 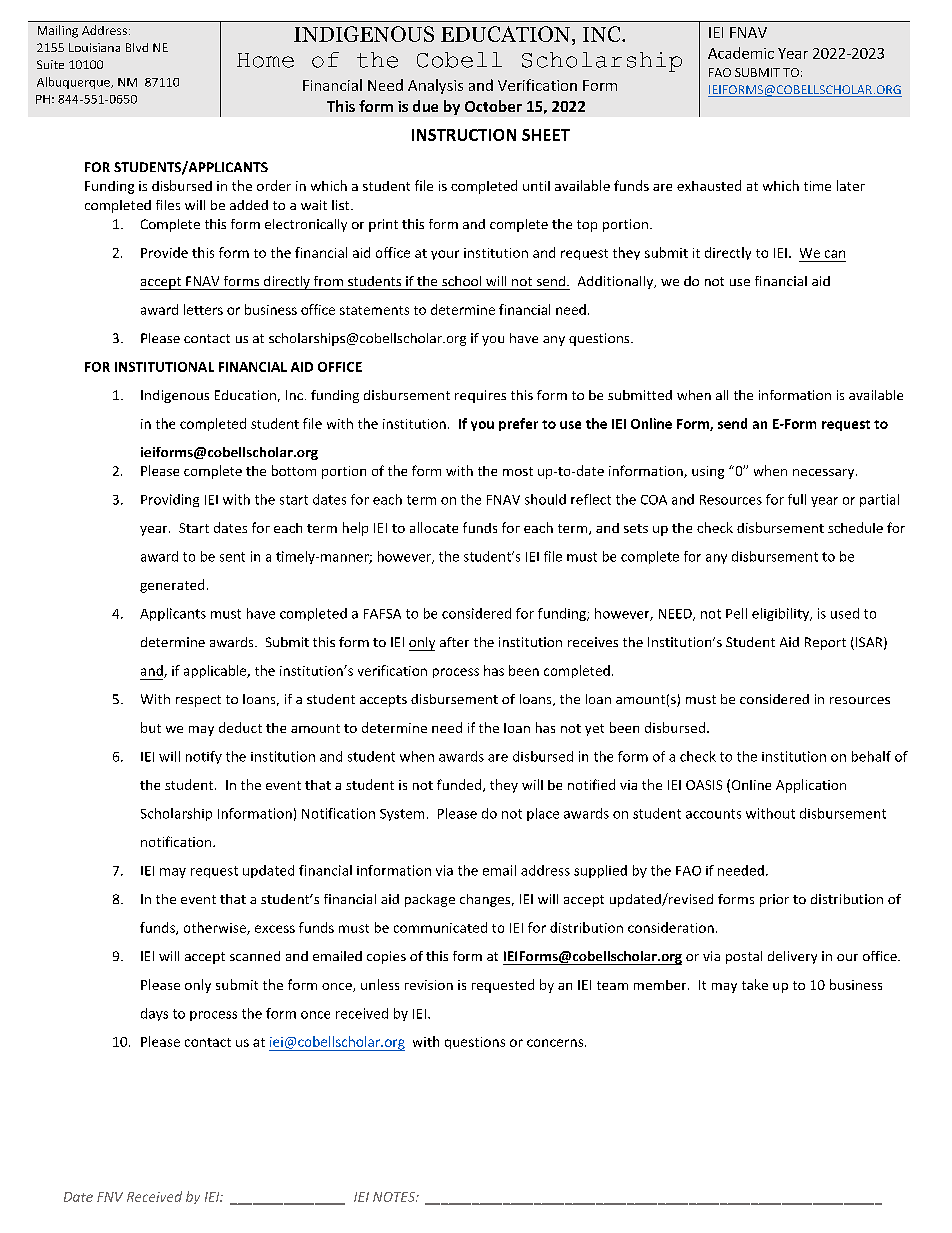 I want to click on notify, so click(x=204, y=757).
